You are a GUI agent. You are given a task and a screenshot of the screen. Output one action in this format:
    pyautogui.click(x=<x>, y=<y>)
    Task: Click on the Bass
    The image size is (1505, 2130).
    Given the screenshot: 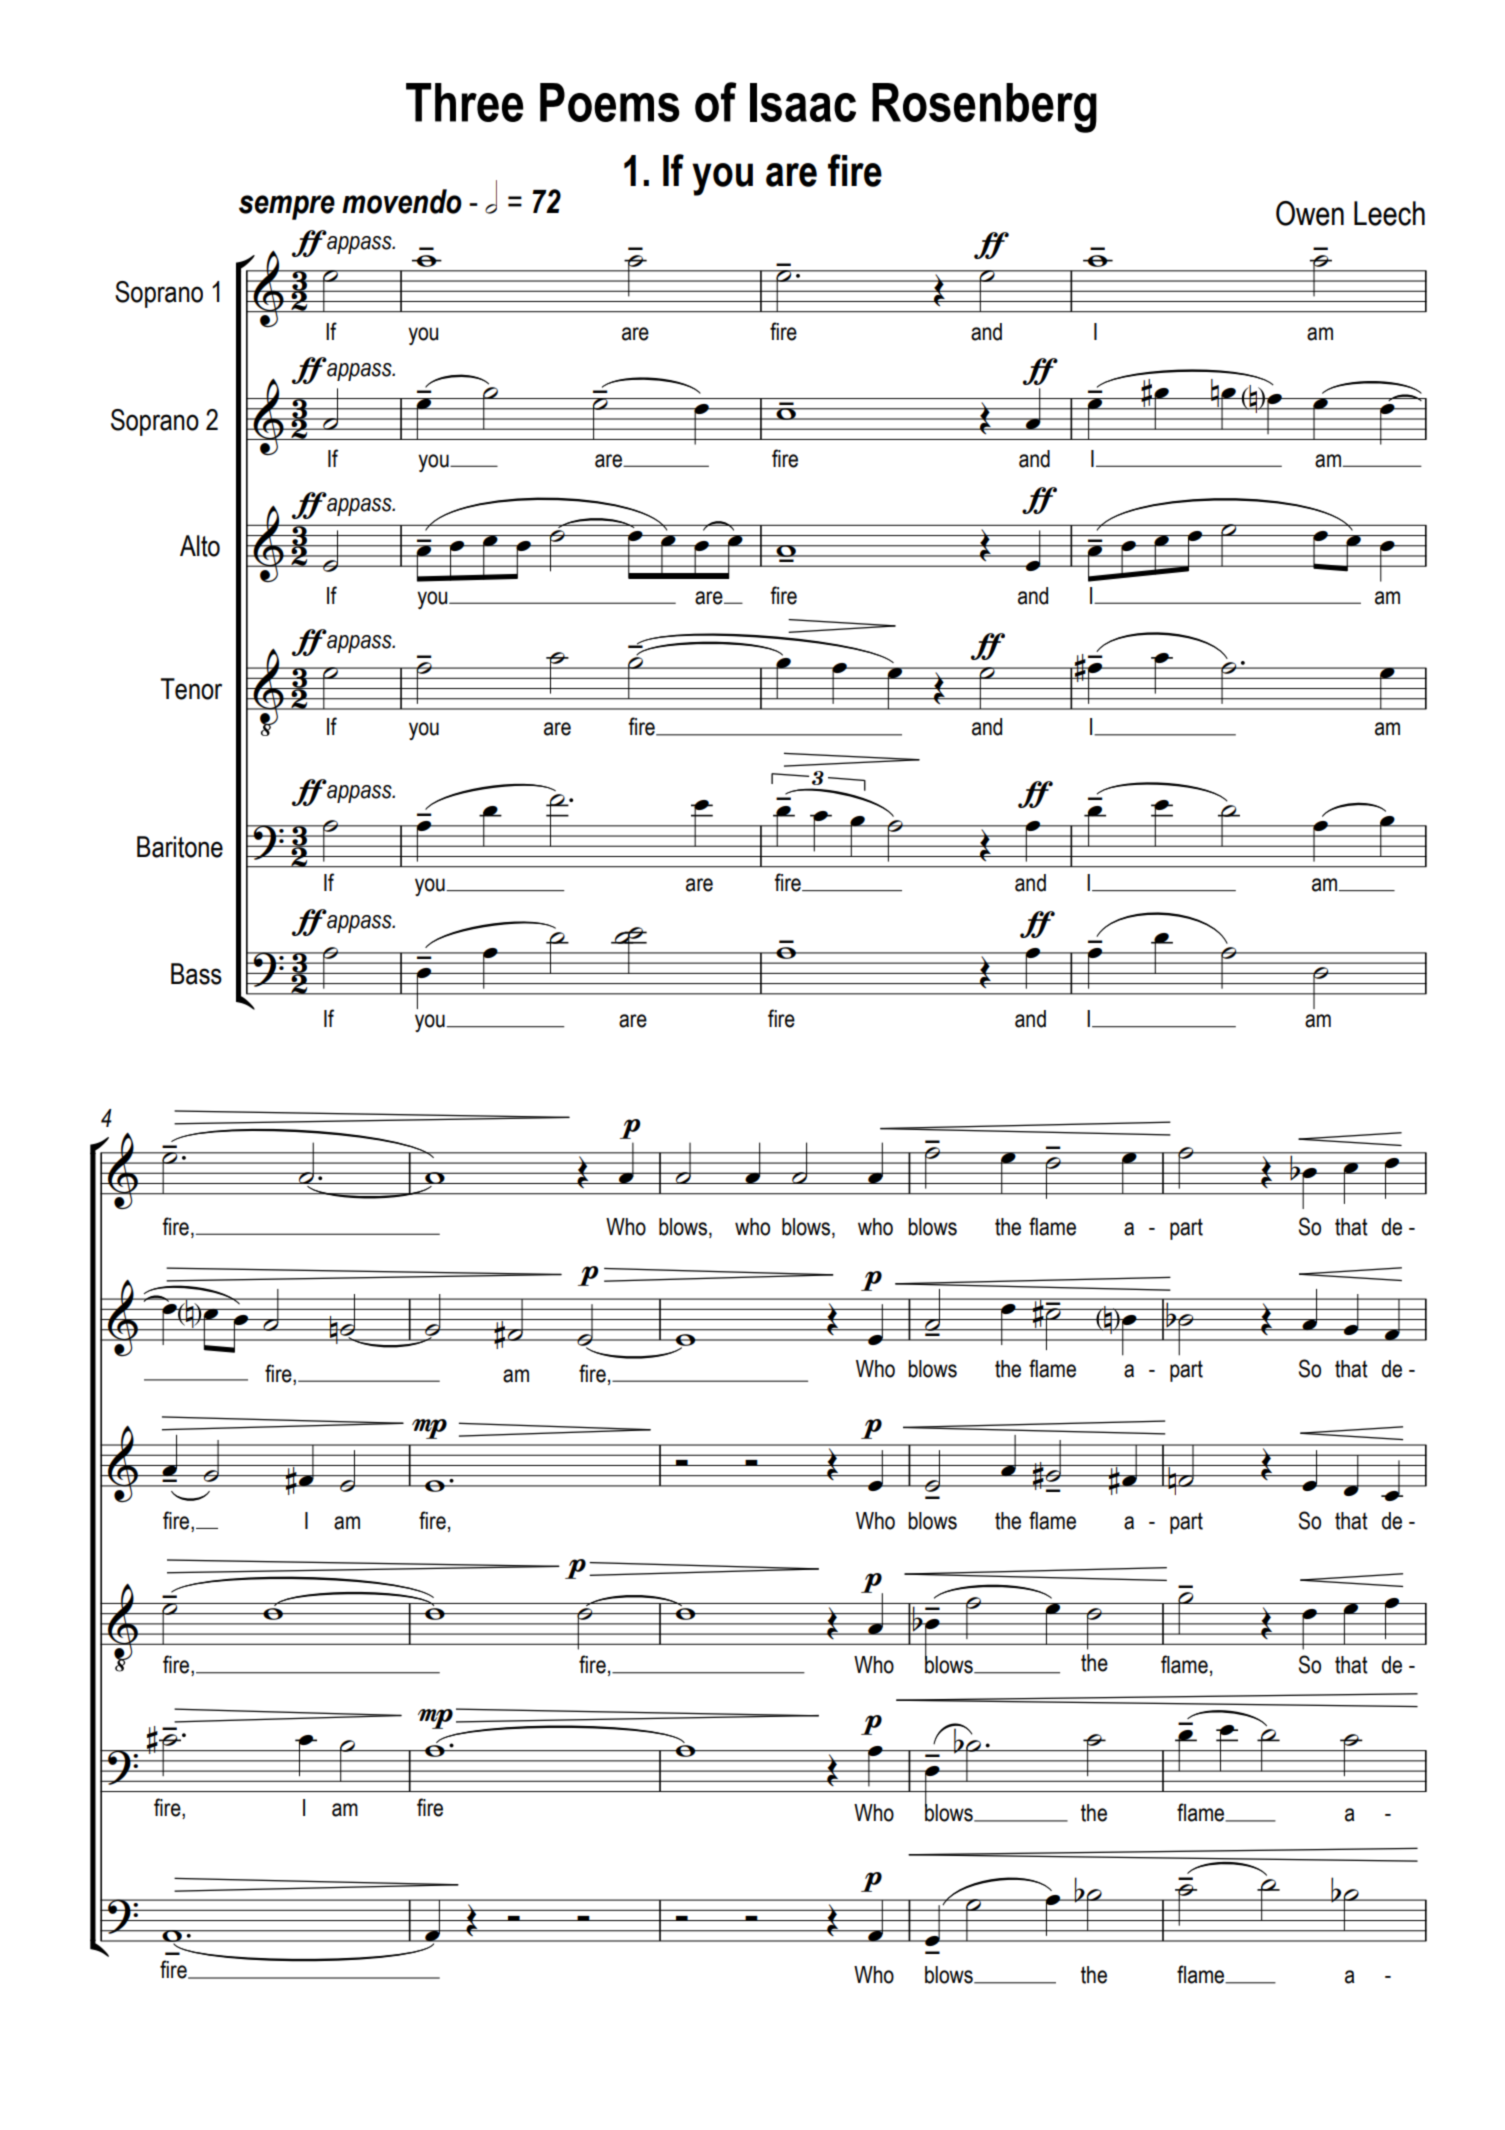 What is the action you would take?
    pyautogui.click(x=196, y=974)
